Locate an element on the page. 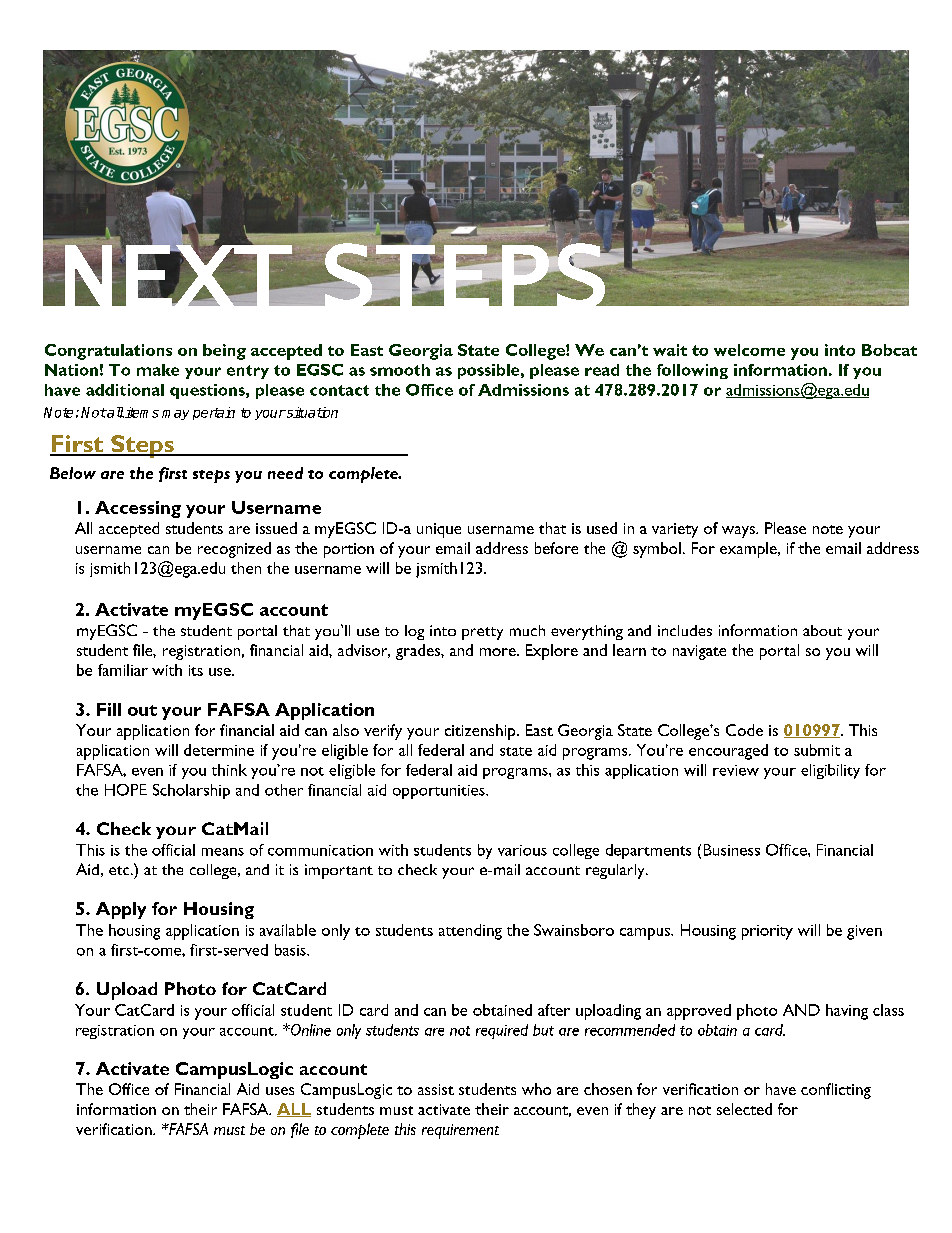  Apply is located at coordinates (121, 910).
